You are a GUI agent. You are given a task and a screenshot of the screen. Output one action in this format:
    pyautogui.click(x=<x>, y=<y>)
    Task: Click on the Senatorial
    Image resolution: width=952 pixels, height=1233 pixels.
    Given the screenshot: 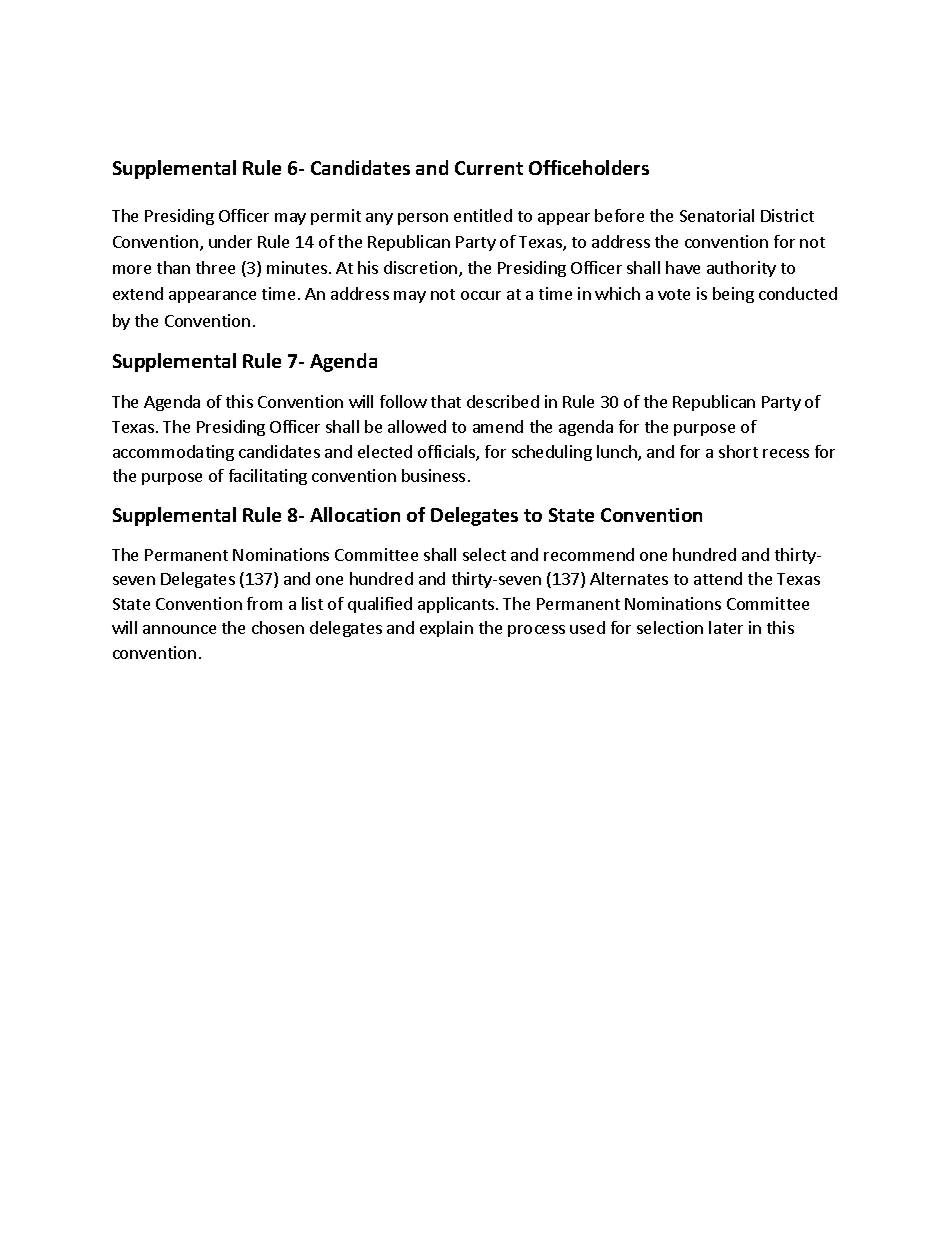 What is the action you would take?
    pyautogui.click(x=717, y=215)
